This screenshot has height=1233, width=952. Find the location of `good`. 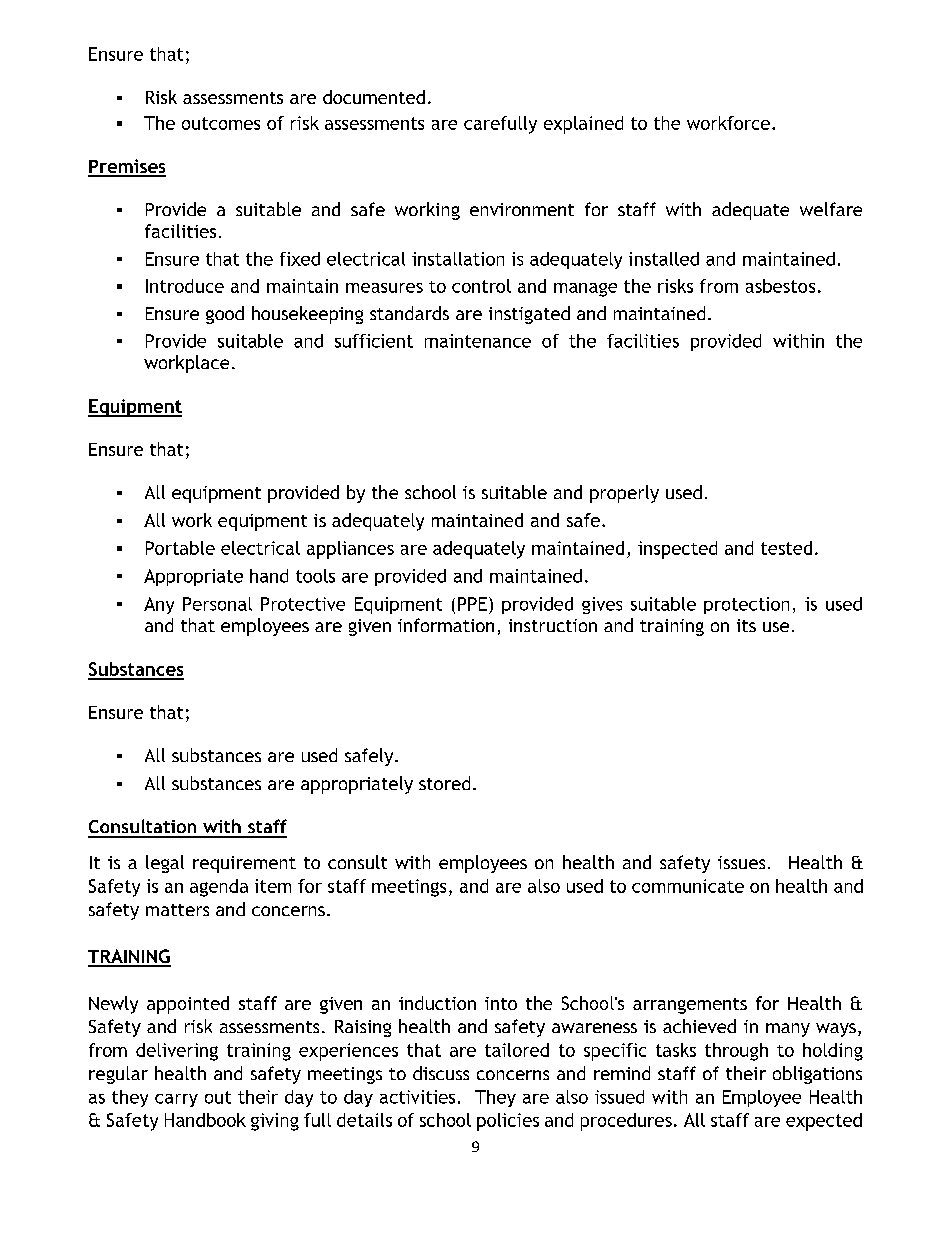

good is located at coordinates (225, 315).
